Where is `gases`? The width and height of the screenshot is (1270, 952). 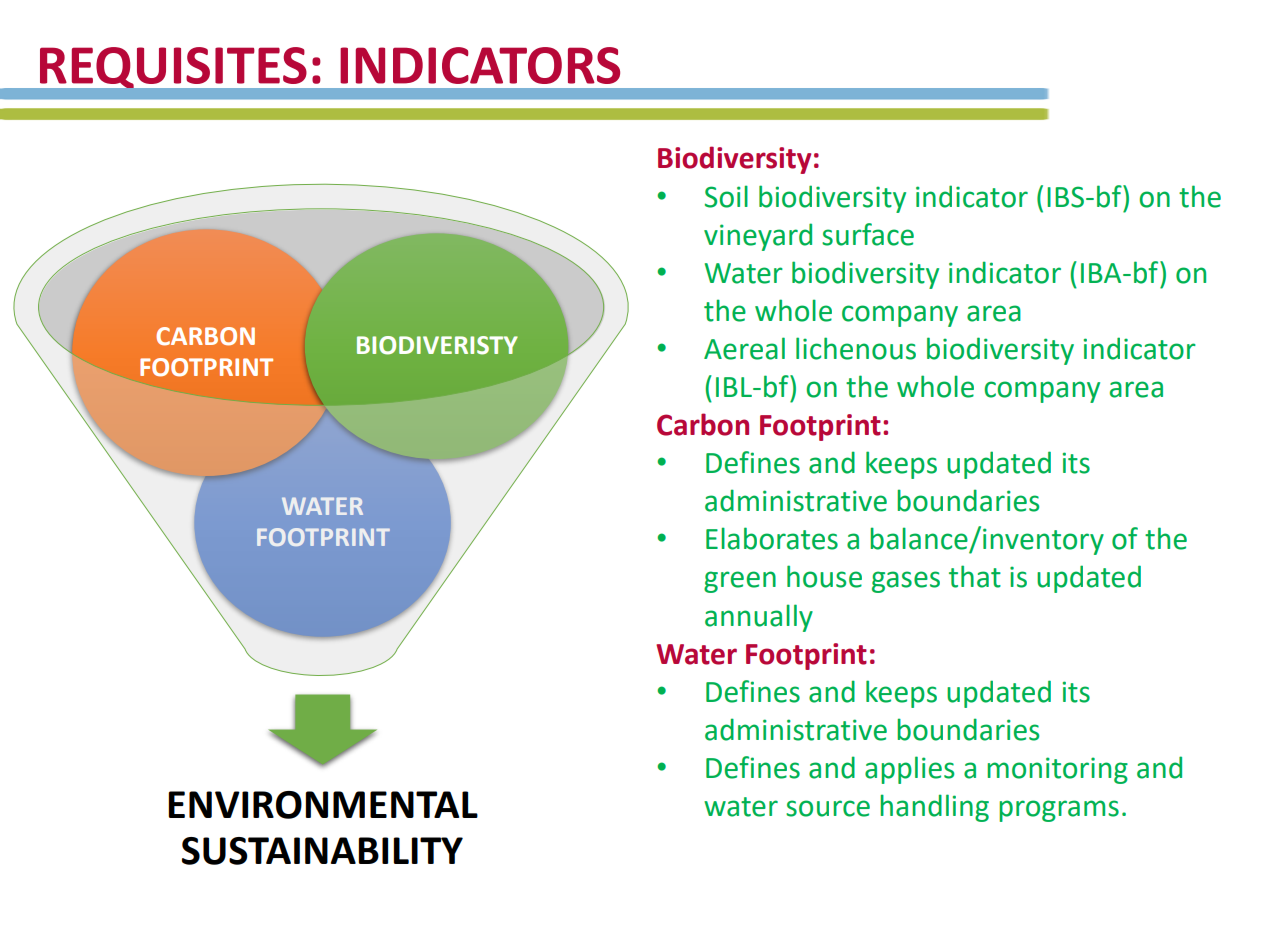 gases is located at coordinates (906, 582).
